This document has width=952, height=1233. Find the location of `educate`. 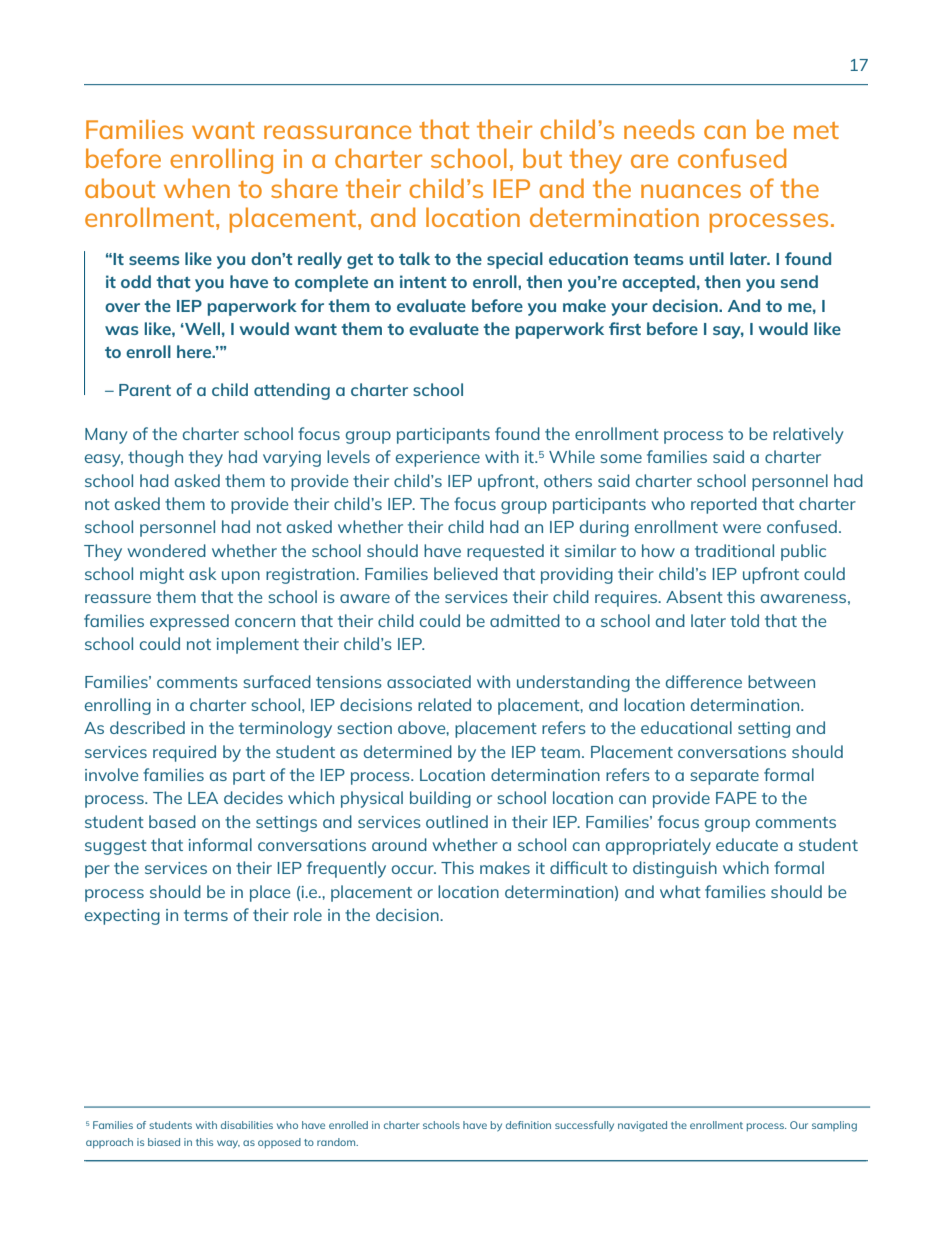

educate is located at coordinates (747, 844).
